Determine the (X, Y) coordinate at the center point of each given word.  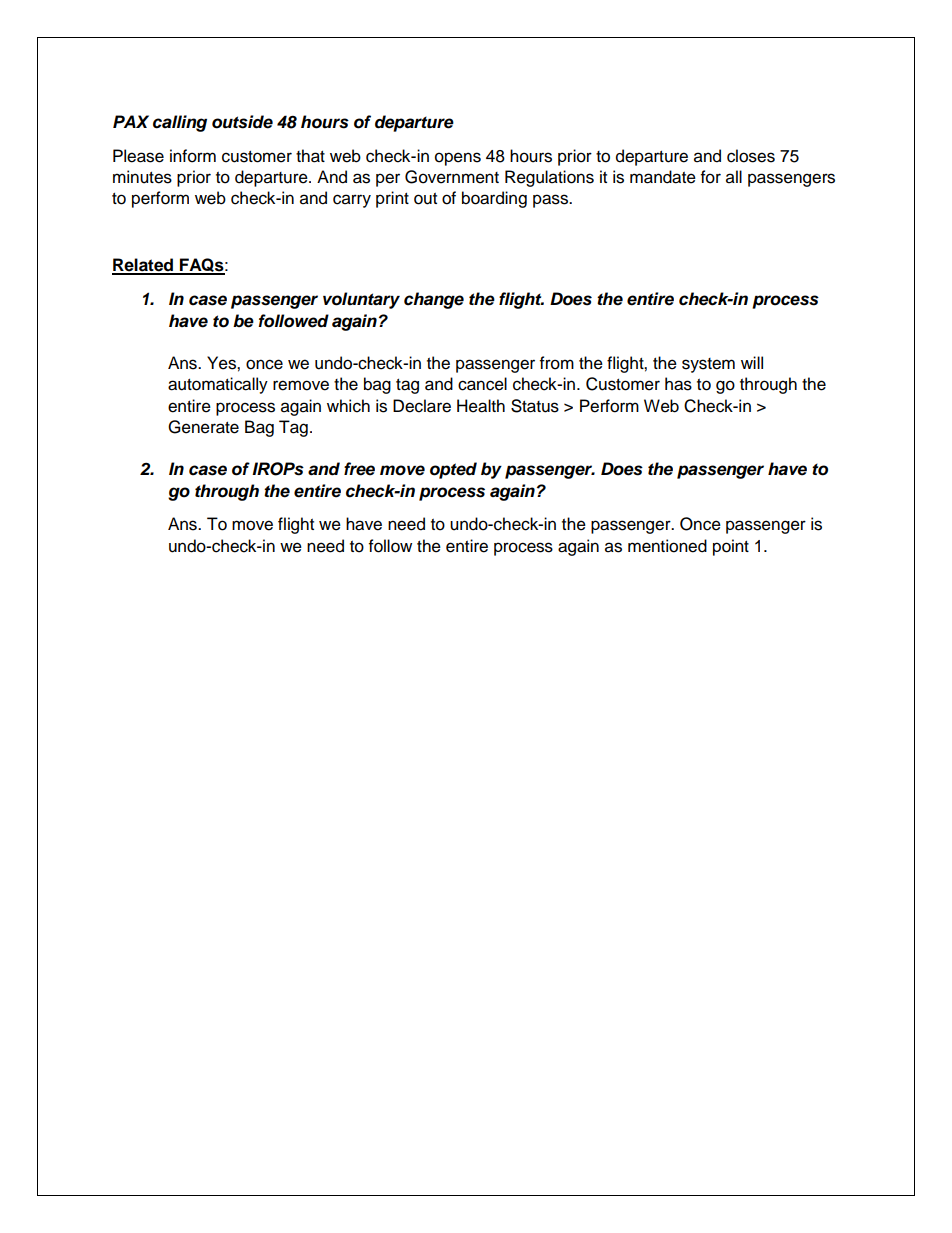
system (708, 365)
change (434, 300)
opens (458, 159)
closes (751, 156)
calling (180, 123)
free (359, 469)
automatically (218, 385)
